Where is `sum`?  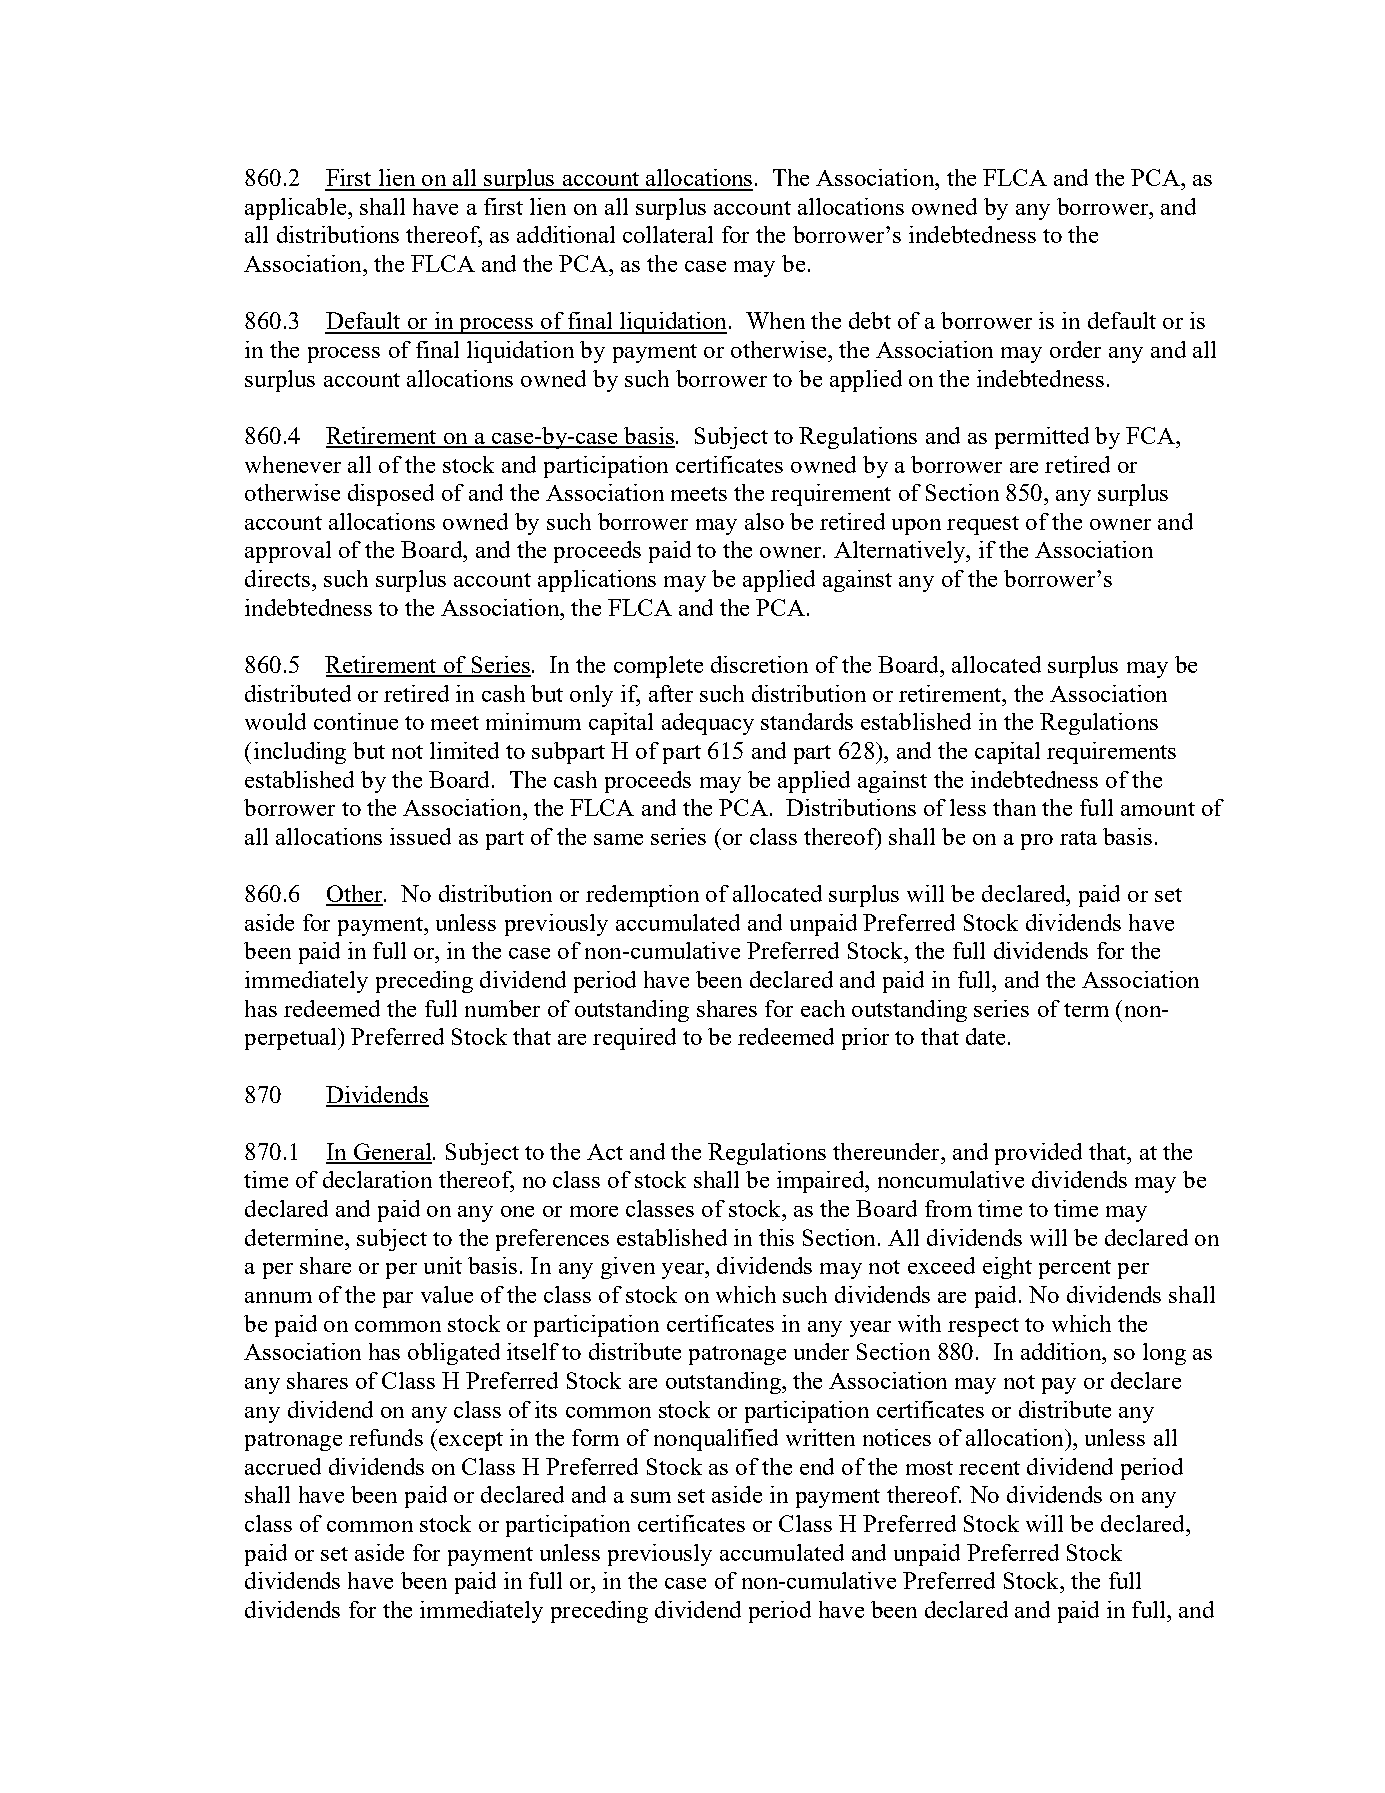
sum is located at coordinates (651, 1497).
